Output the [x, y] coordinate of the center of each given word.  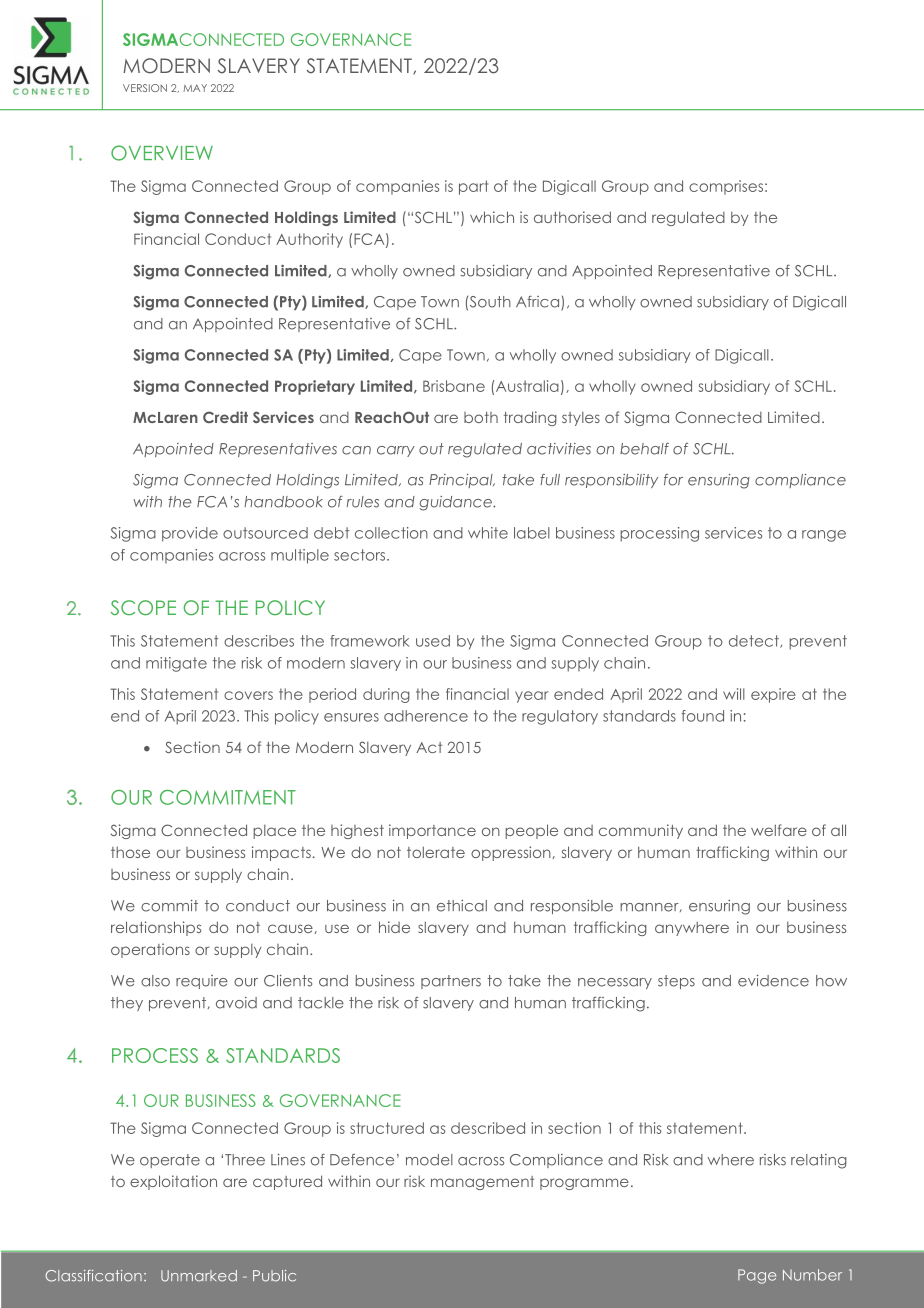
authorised [572, 217]
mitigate [176, 664]
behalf [644, 448]
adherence [426, 716]
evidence [773, 980]
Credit [225, 417]
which [492, 217]
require [202, 982]
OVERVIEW [162, 153]
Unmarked [199, 1276]
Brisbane [454, 386]
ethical [462, 906]
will [734, 694]
